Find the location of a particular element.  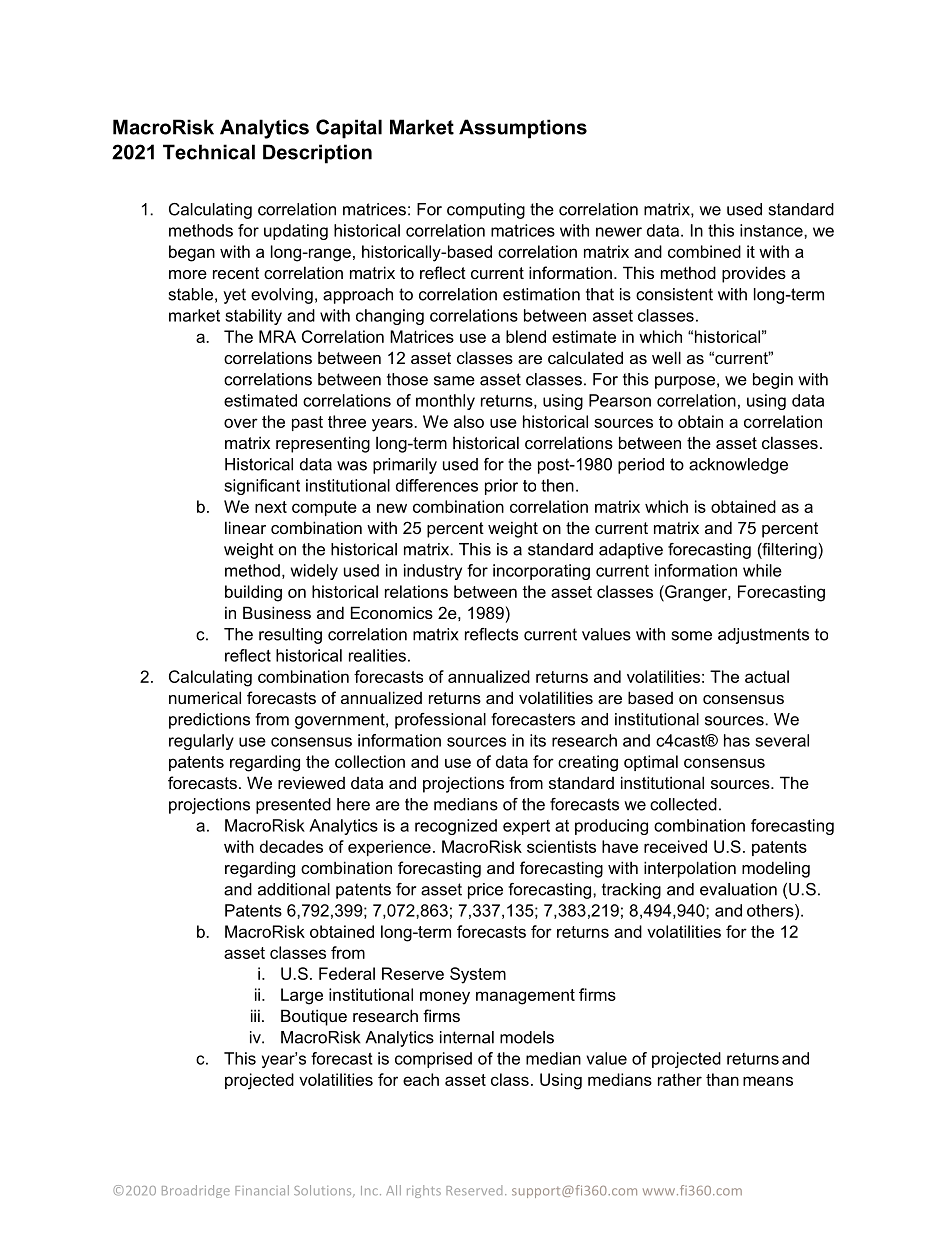

collected is located at coordinates (683, 804).
